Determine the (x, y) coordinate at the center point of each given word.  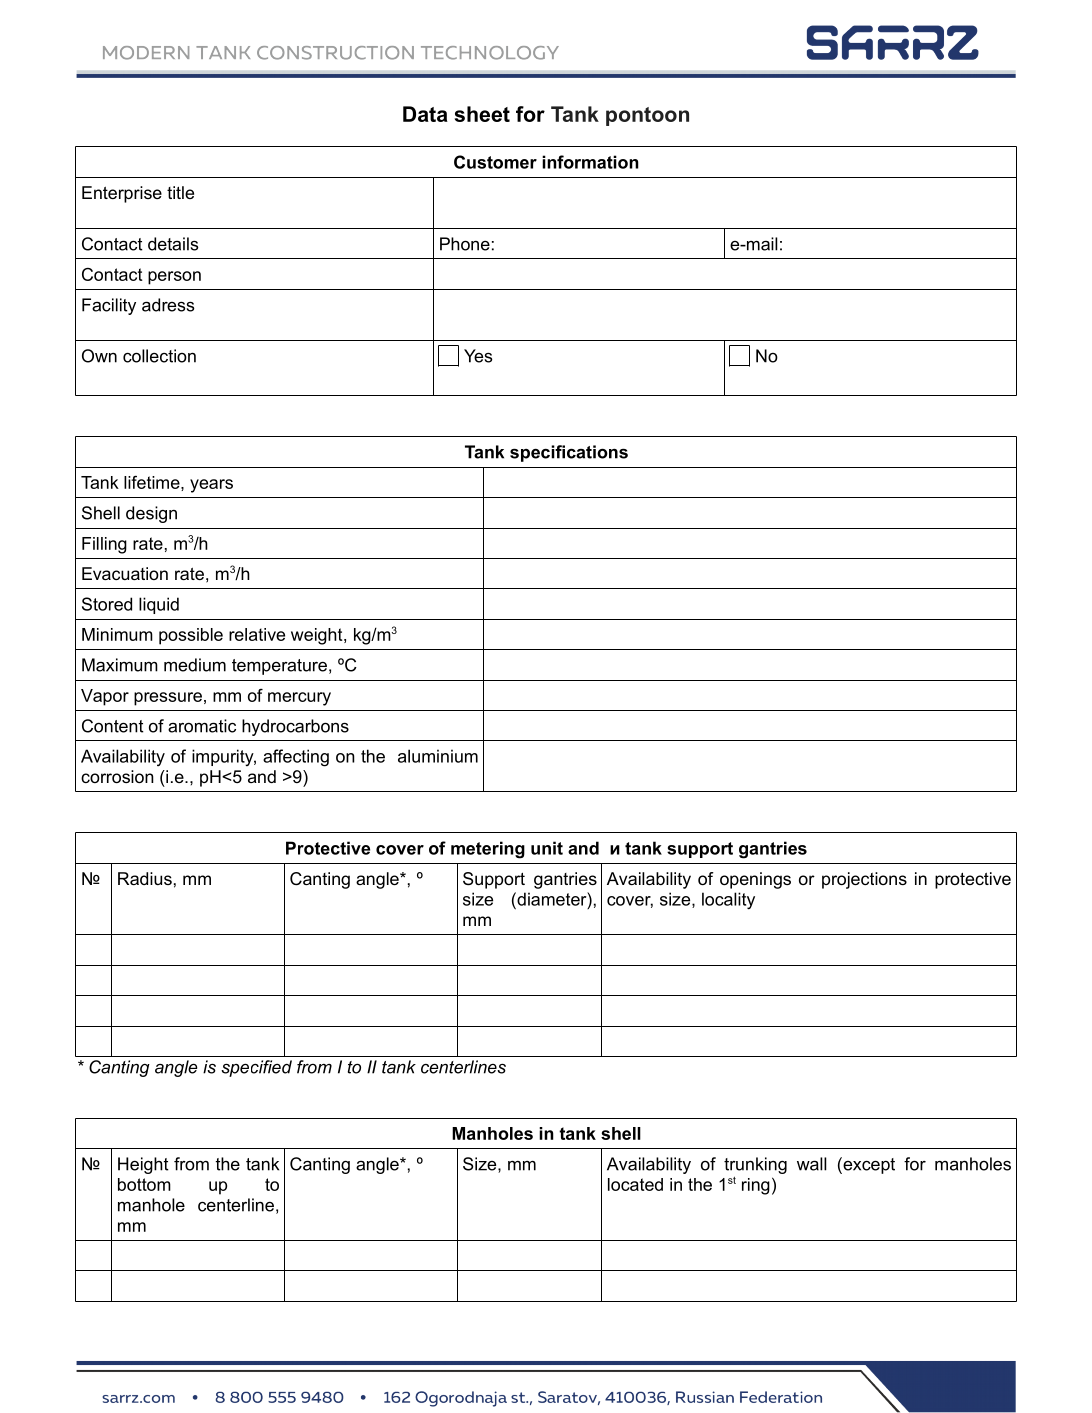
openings (755, 880)
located (635, 1184)
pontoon (647, 116)
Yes (478, 356)
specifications (569, 453)
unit (547, 848)
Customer (495, 162)
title (180, 192)
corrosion (117, 776)
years (211, 486)
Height (143, 1165)
